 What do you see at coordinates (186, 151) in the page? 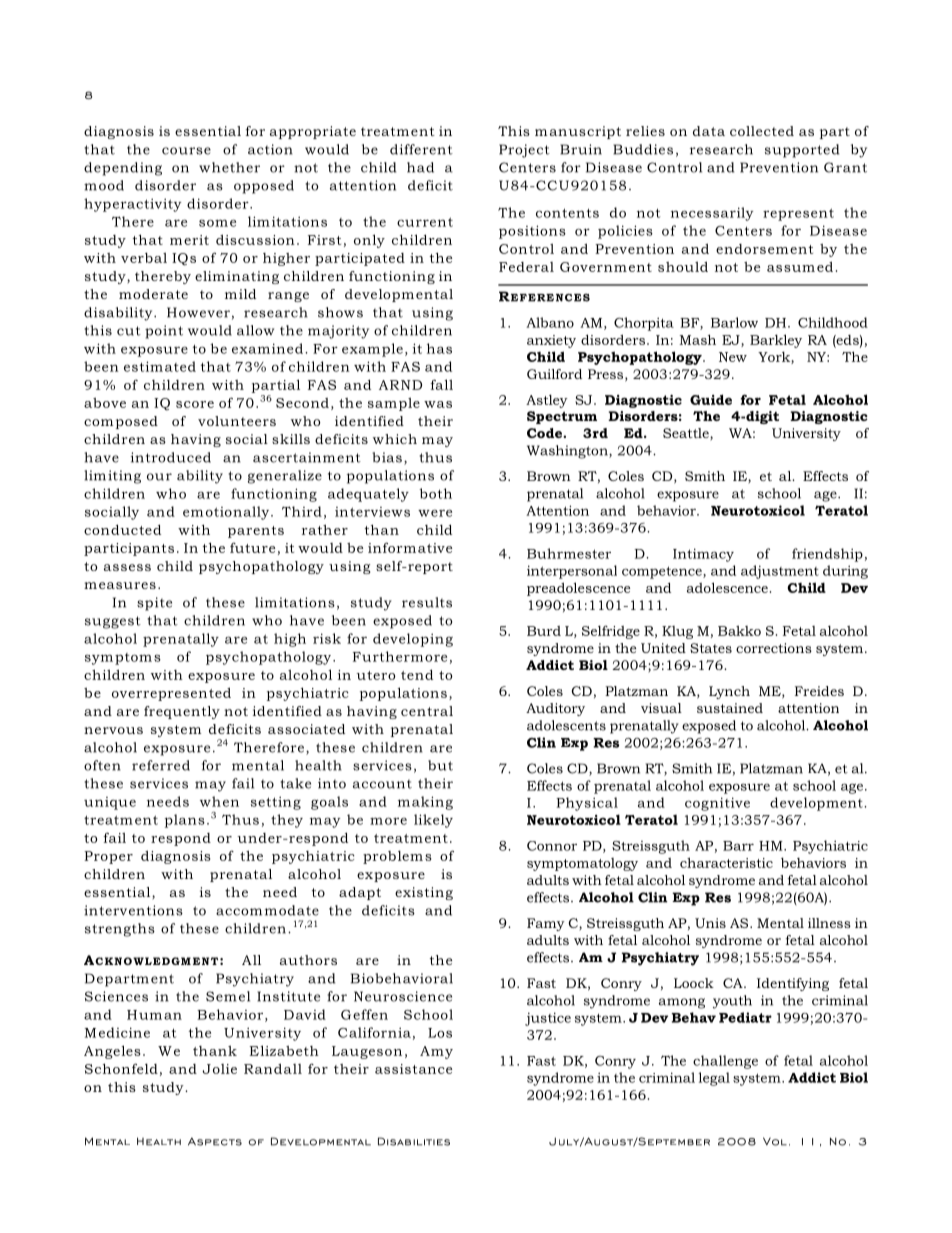
I see `course` at bounding box center [186, 151].
